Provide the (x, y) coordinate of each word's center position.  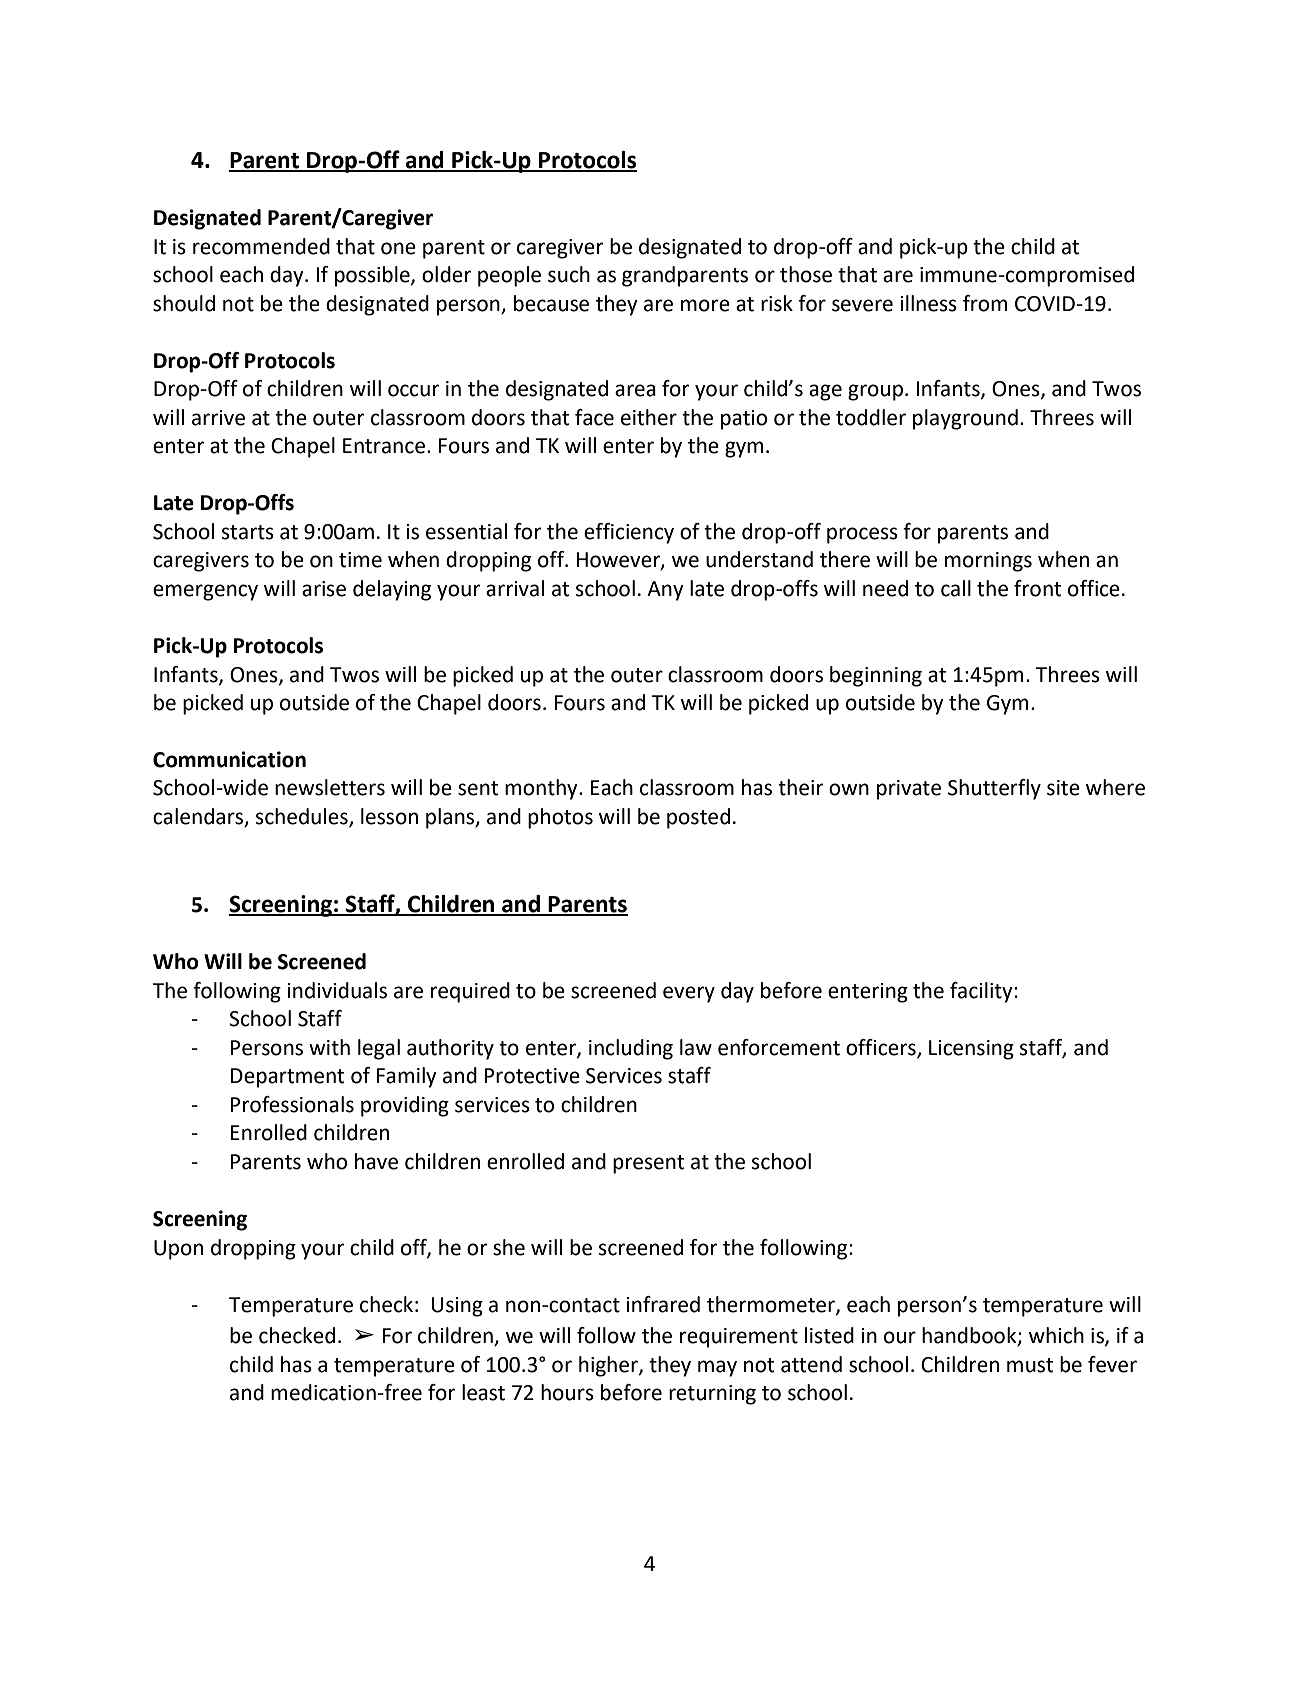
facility (982, 992)
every (689, 994)
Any (665, 591)
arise (324, 589)
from (985, 303)
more (705, 305)
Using (457, 1307)
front (1037, 588)
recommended (261, 246)
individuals (337, 990)
